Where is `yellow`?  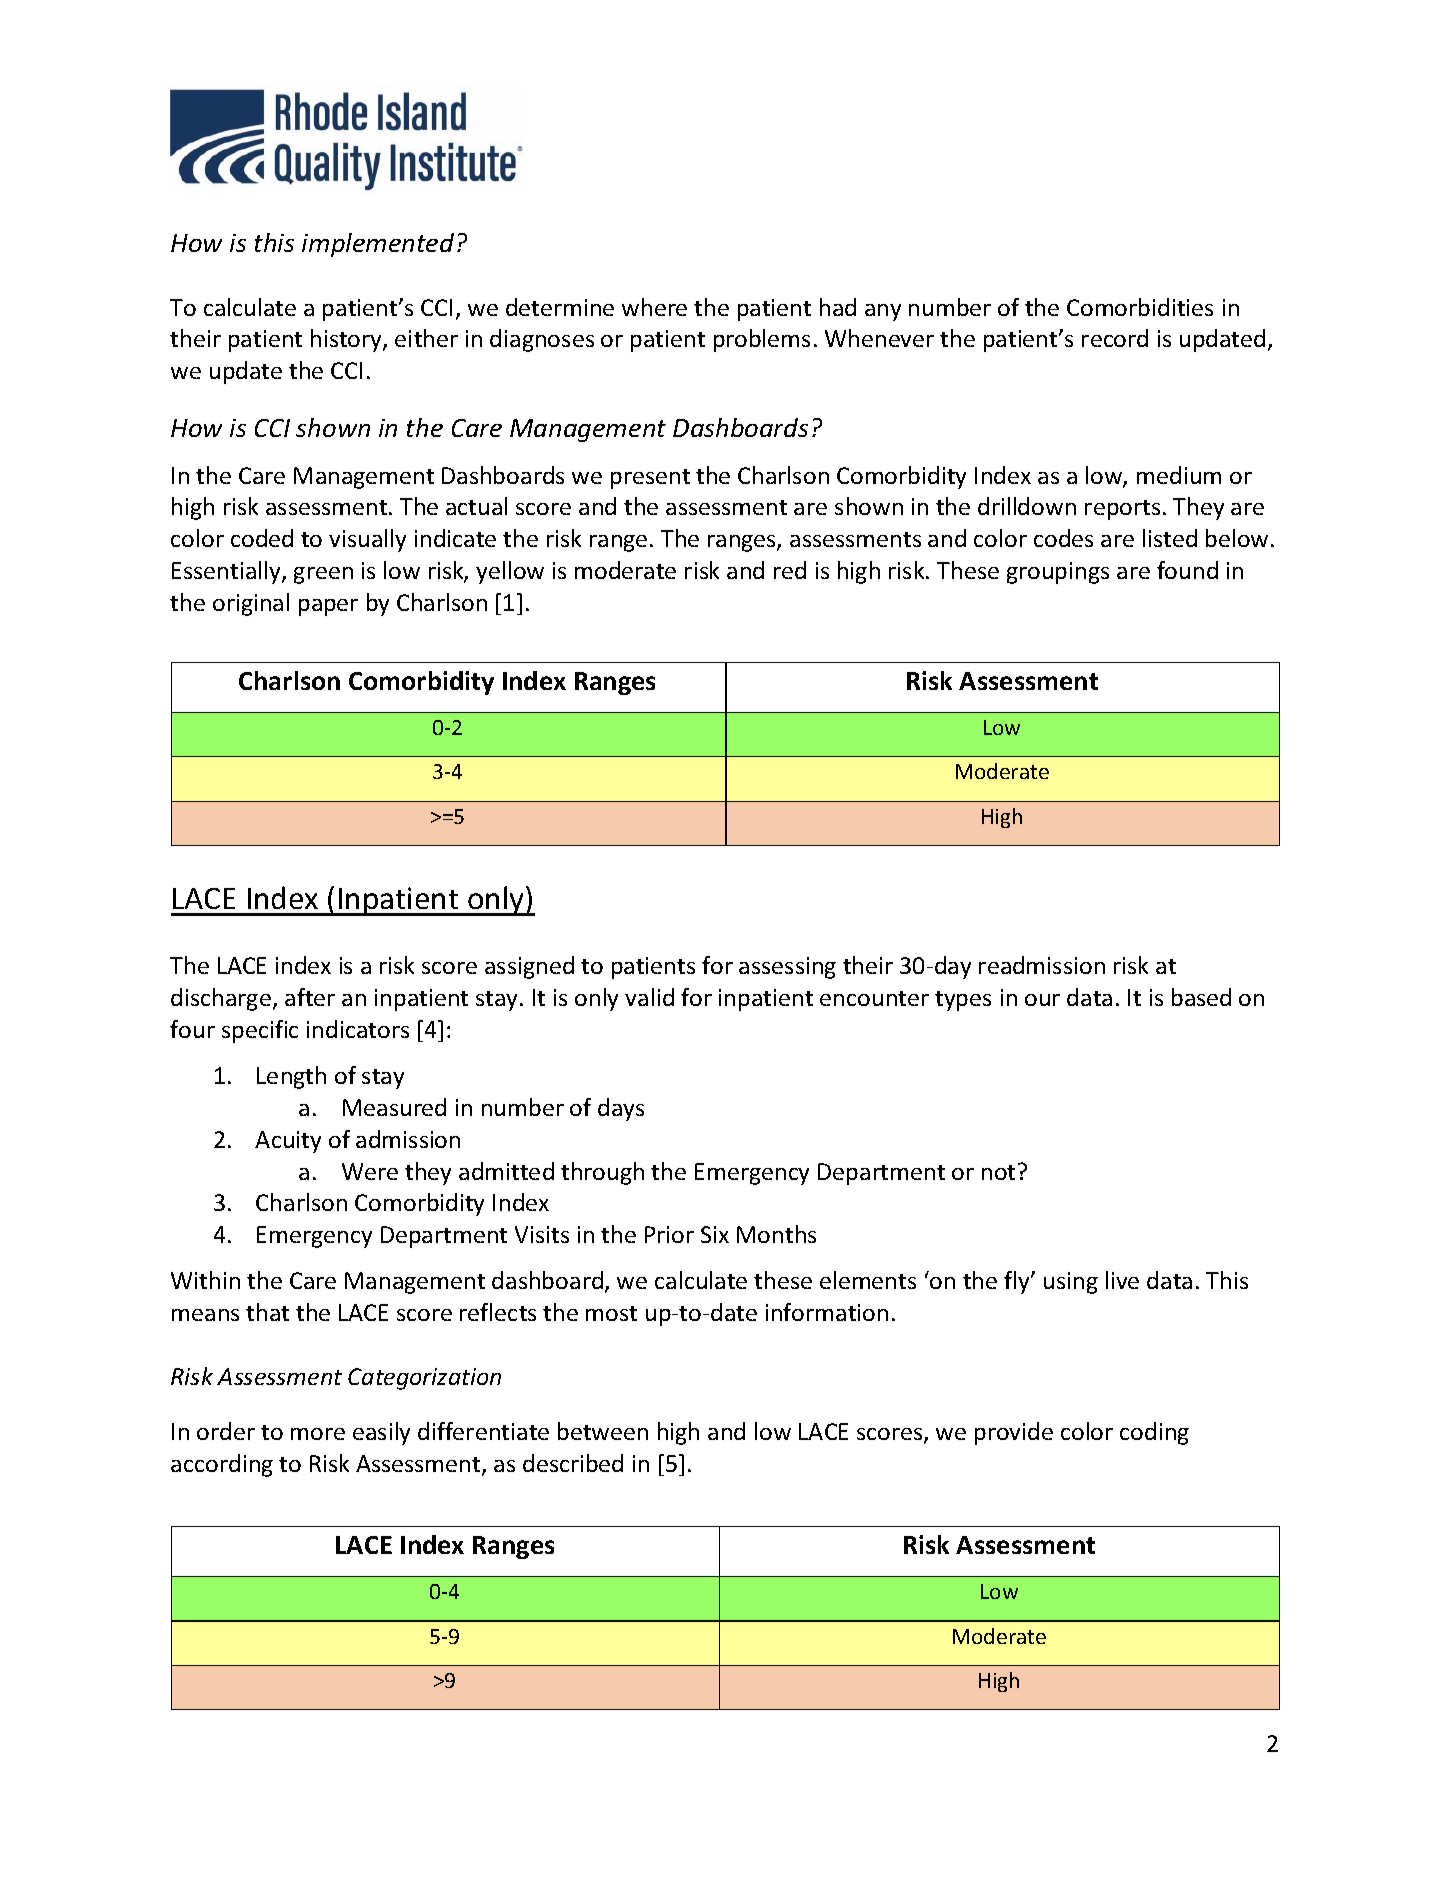
yellow is located at coordinates (510, 572).
